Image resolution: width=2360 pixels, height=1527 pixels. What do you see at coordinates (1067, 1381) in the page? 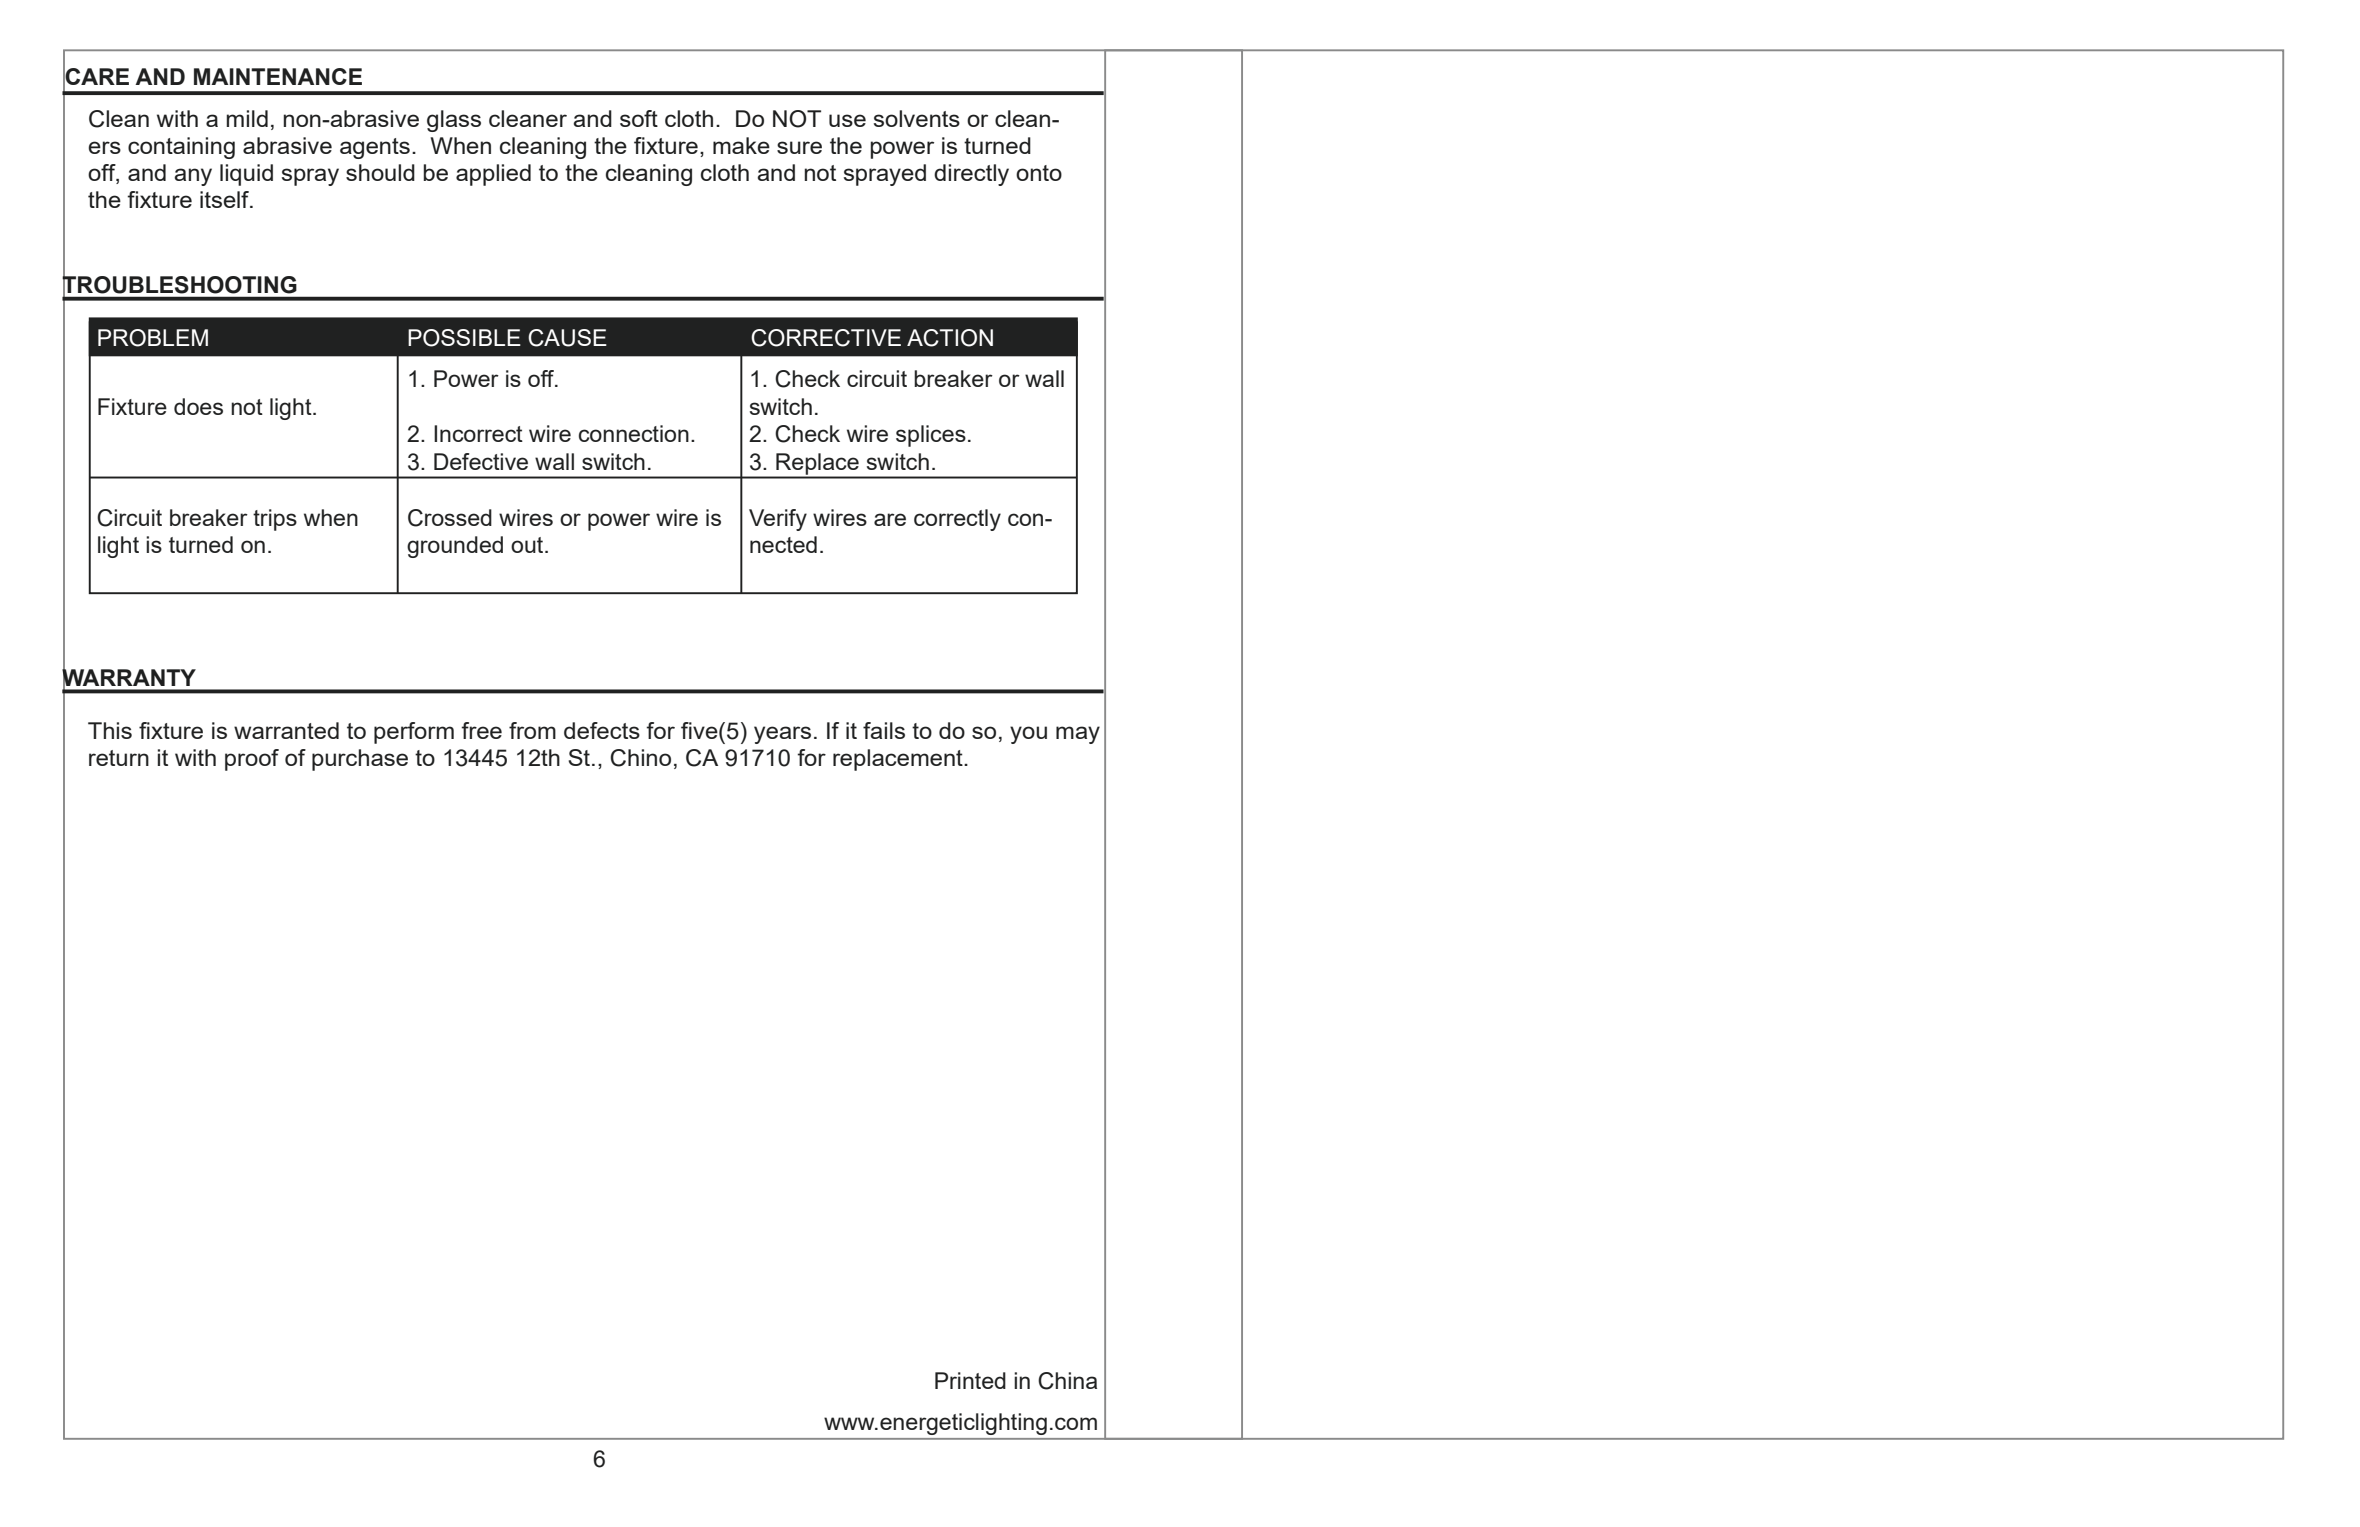
I see `China` at bounding box center [1067, 1381].
